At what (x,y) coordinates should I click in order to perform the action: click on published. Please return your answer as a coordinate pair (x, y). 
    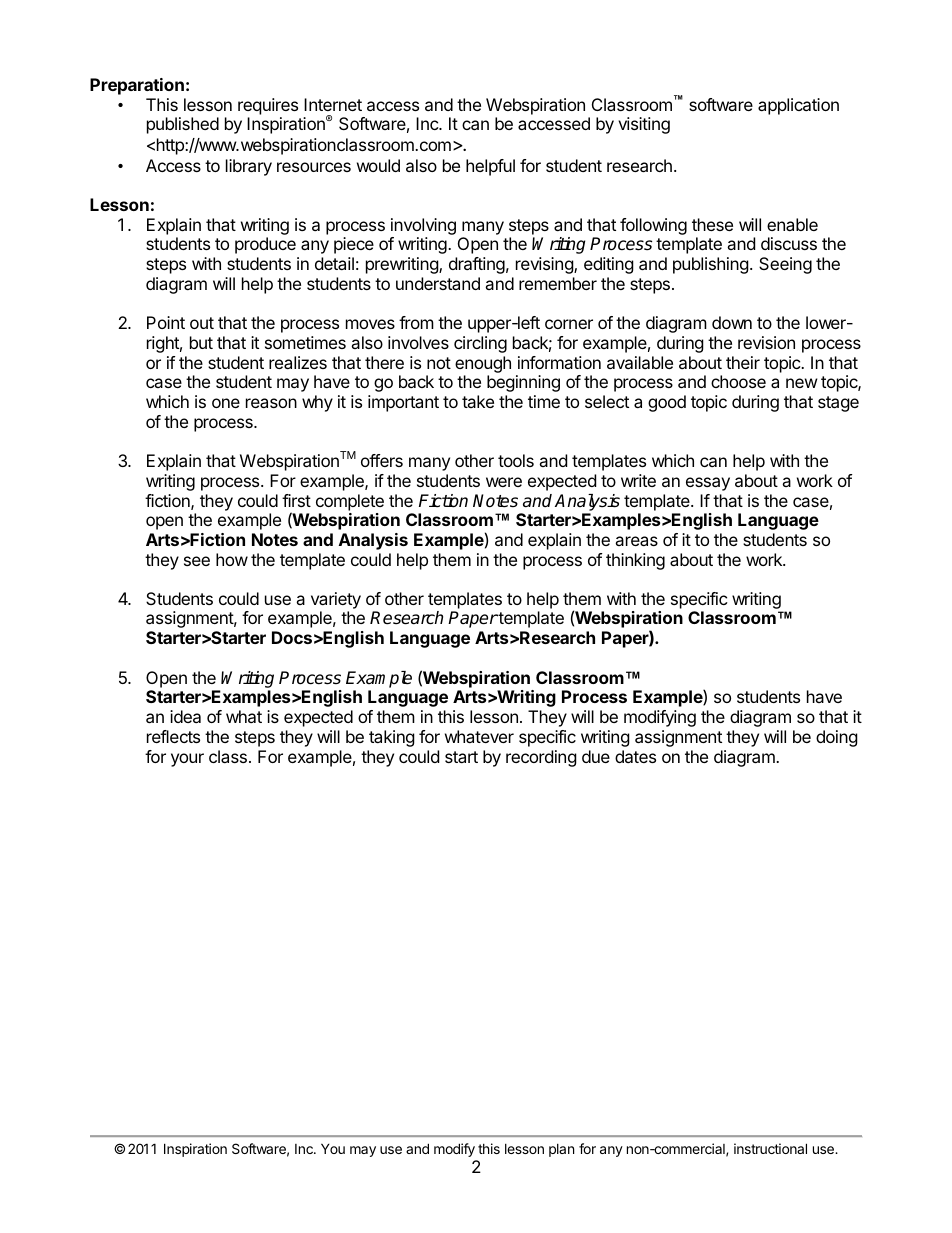
    Looking at the image, I should click on (183, 125).
